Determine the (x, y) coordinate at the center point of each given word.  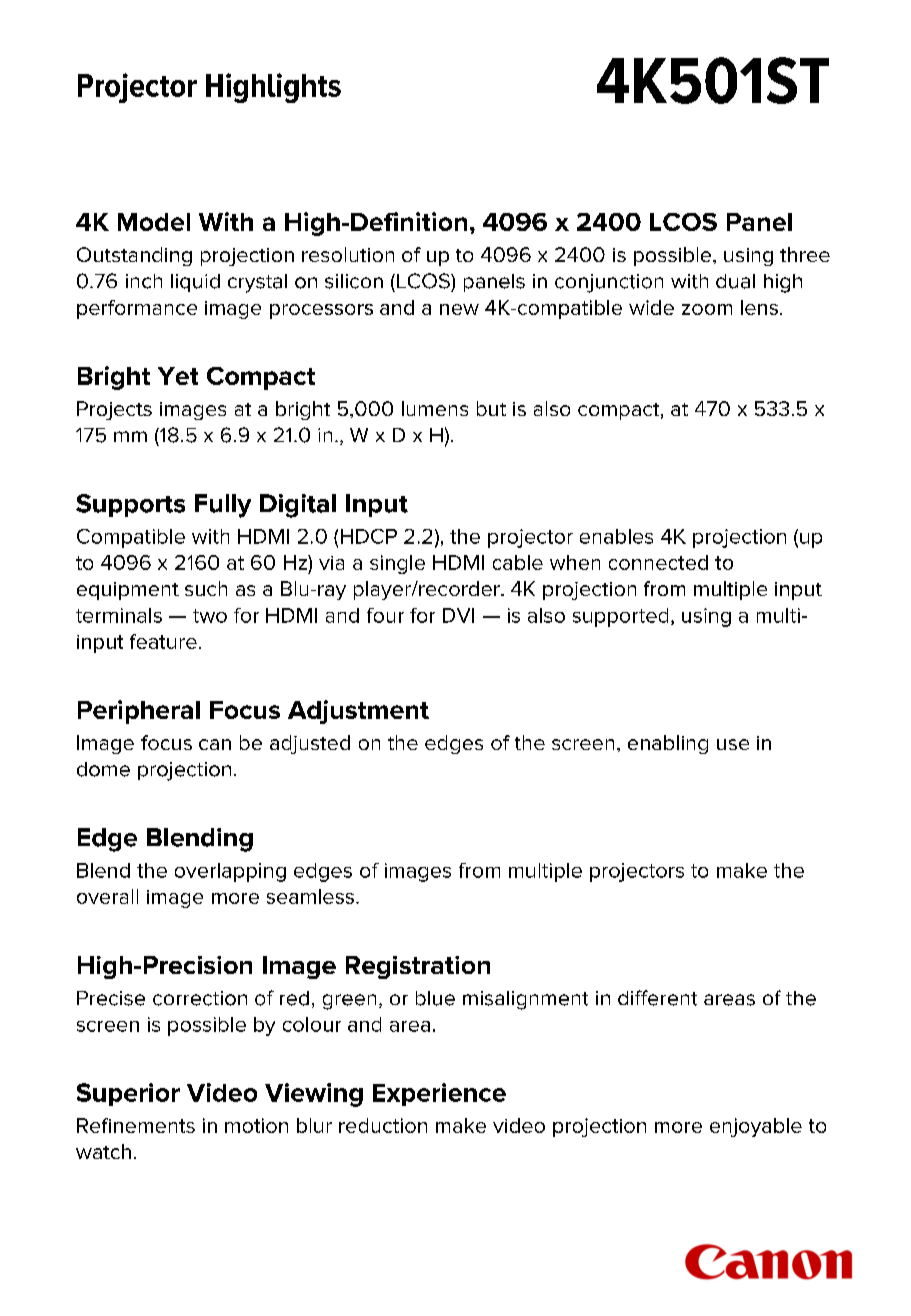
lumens (435, 408)
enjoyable (756, 1127)
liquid (195, 283)
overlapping (230, 872)
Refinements (136, 1125)
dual (735, 281)
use (733, 744)
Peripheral (139, 712)
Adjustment (358, 712)
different (657, 998)
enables (616, 536)
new (459, 309)
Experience (439, 1094)
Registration (418, 967)
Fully (223, 506)
